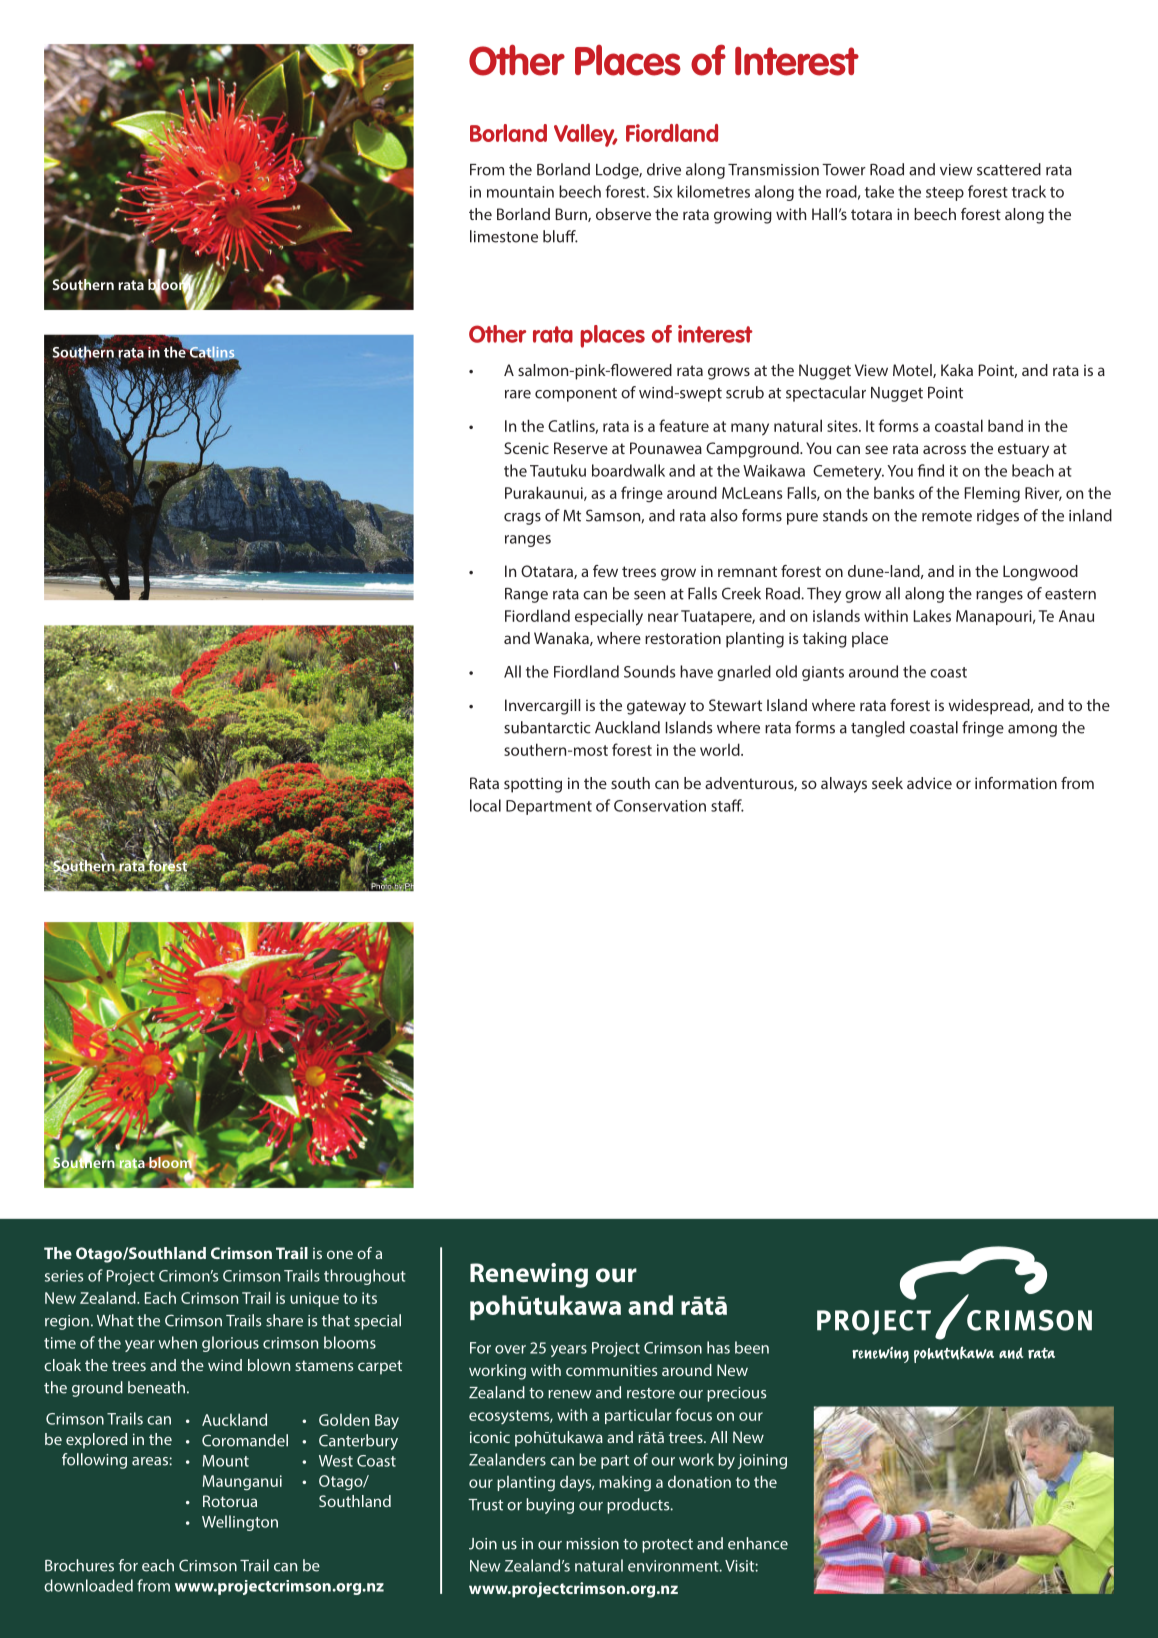  I want to click on across, so click(944, 449).
